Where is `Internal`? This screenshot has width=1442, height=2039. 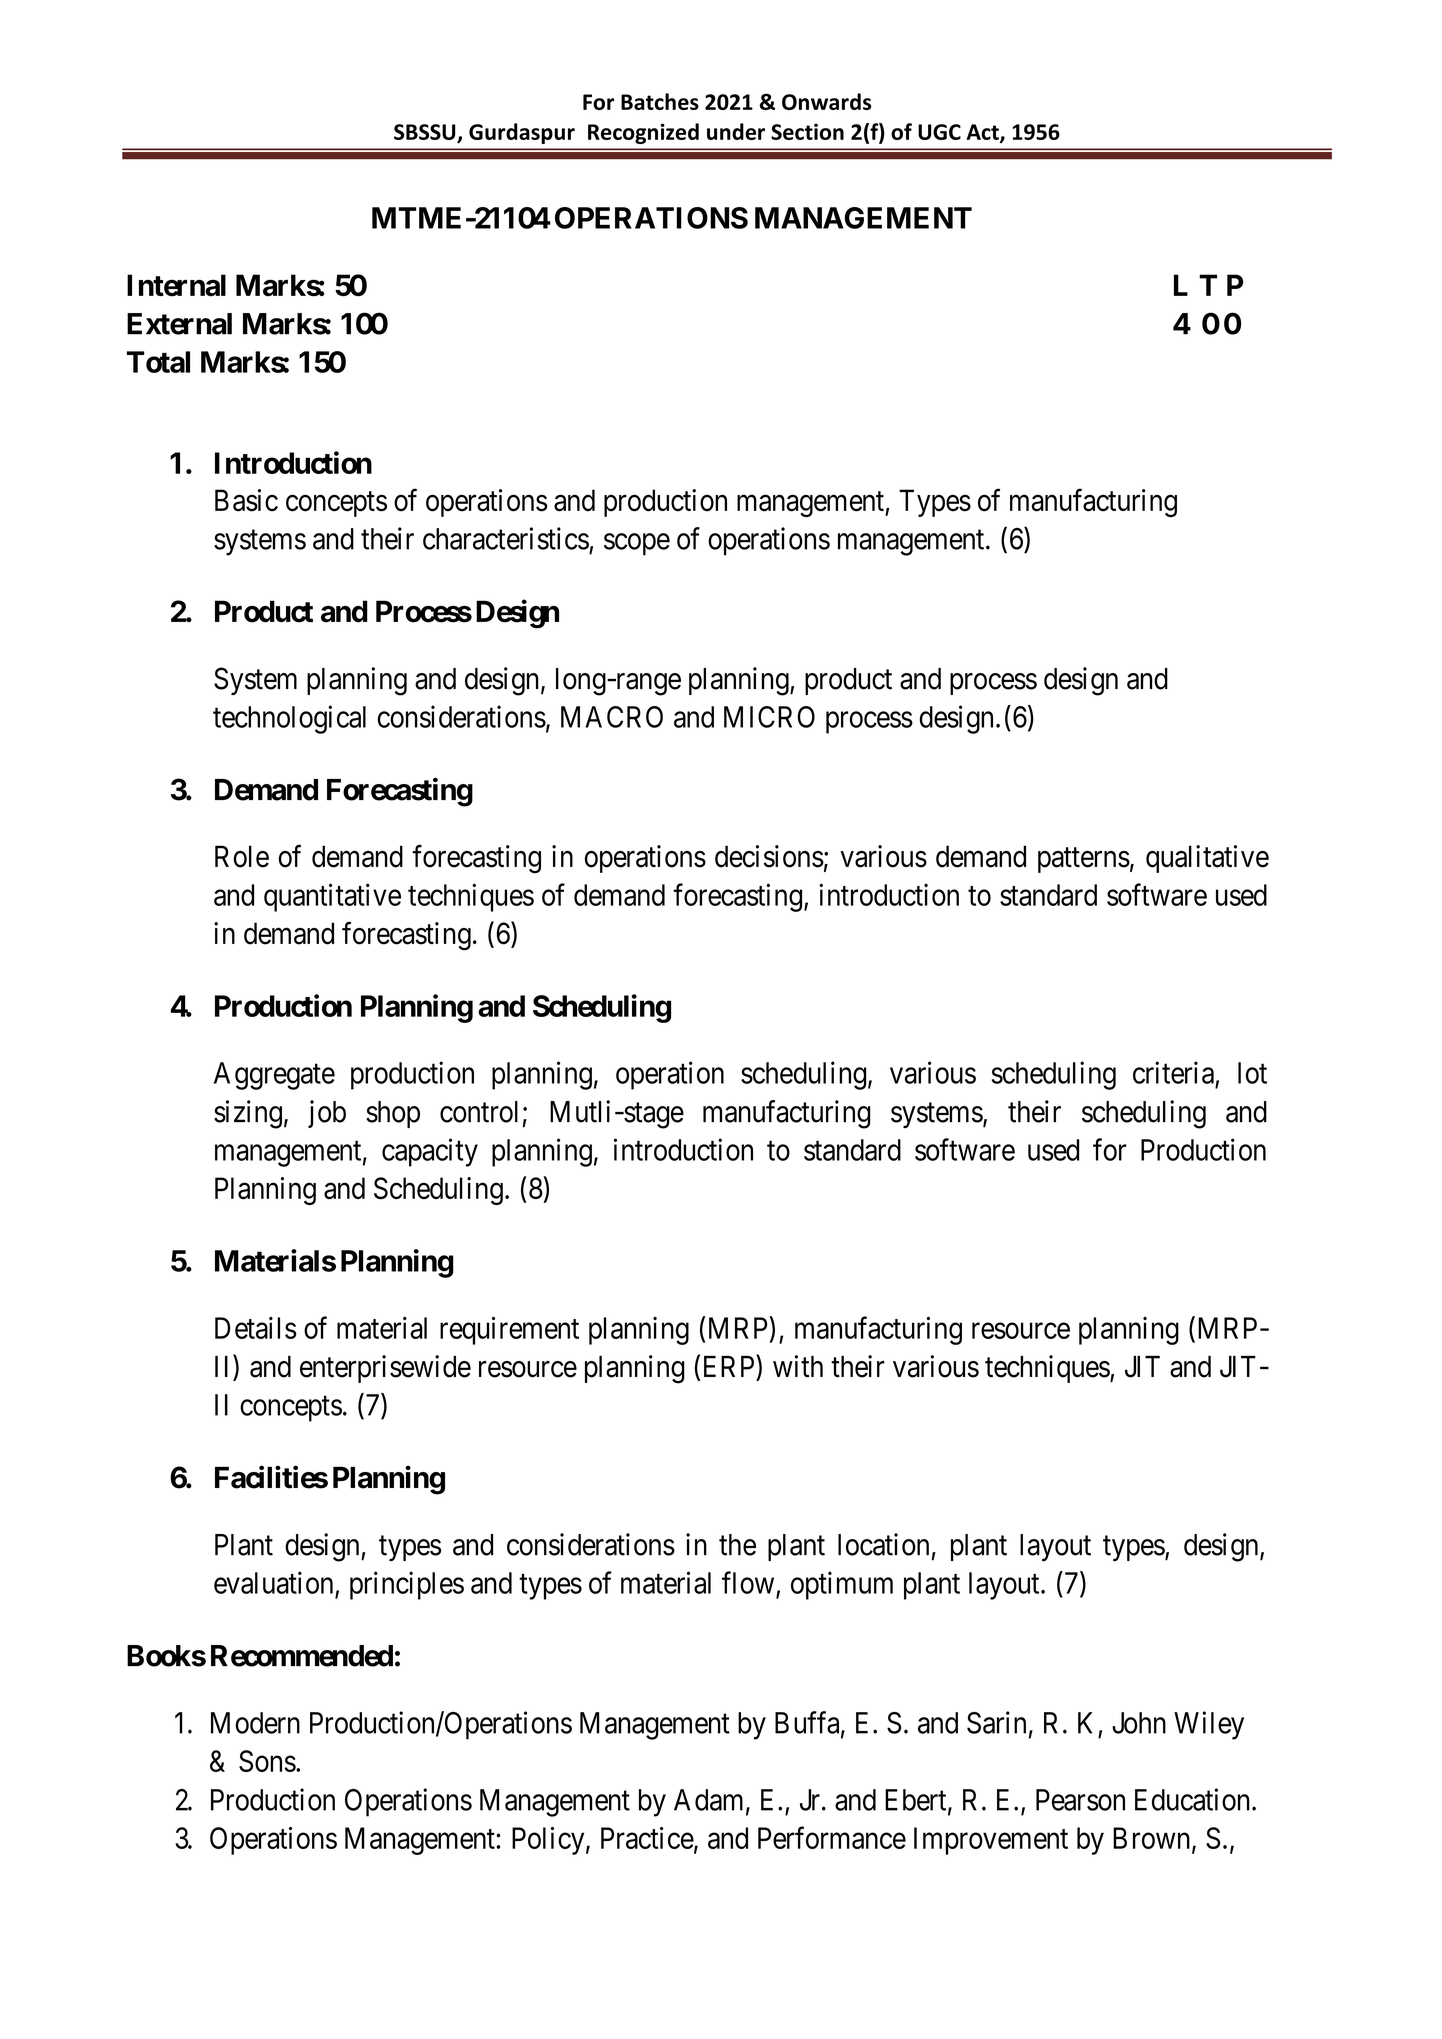
Internal is located at coordinates (176, 285).
